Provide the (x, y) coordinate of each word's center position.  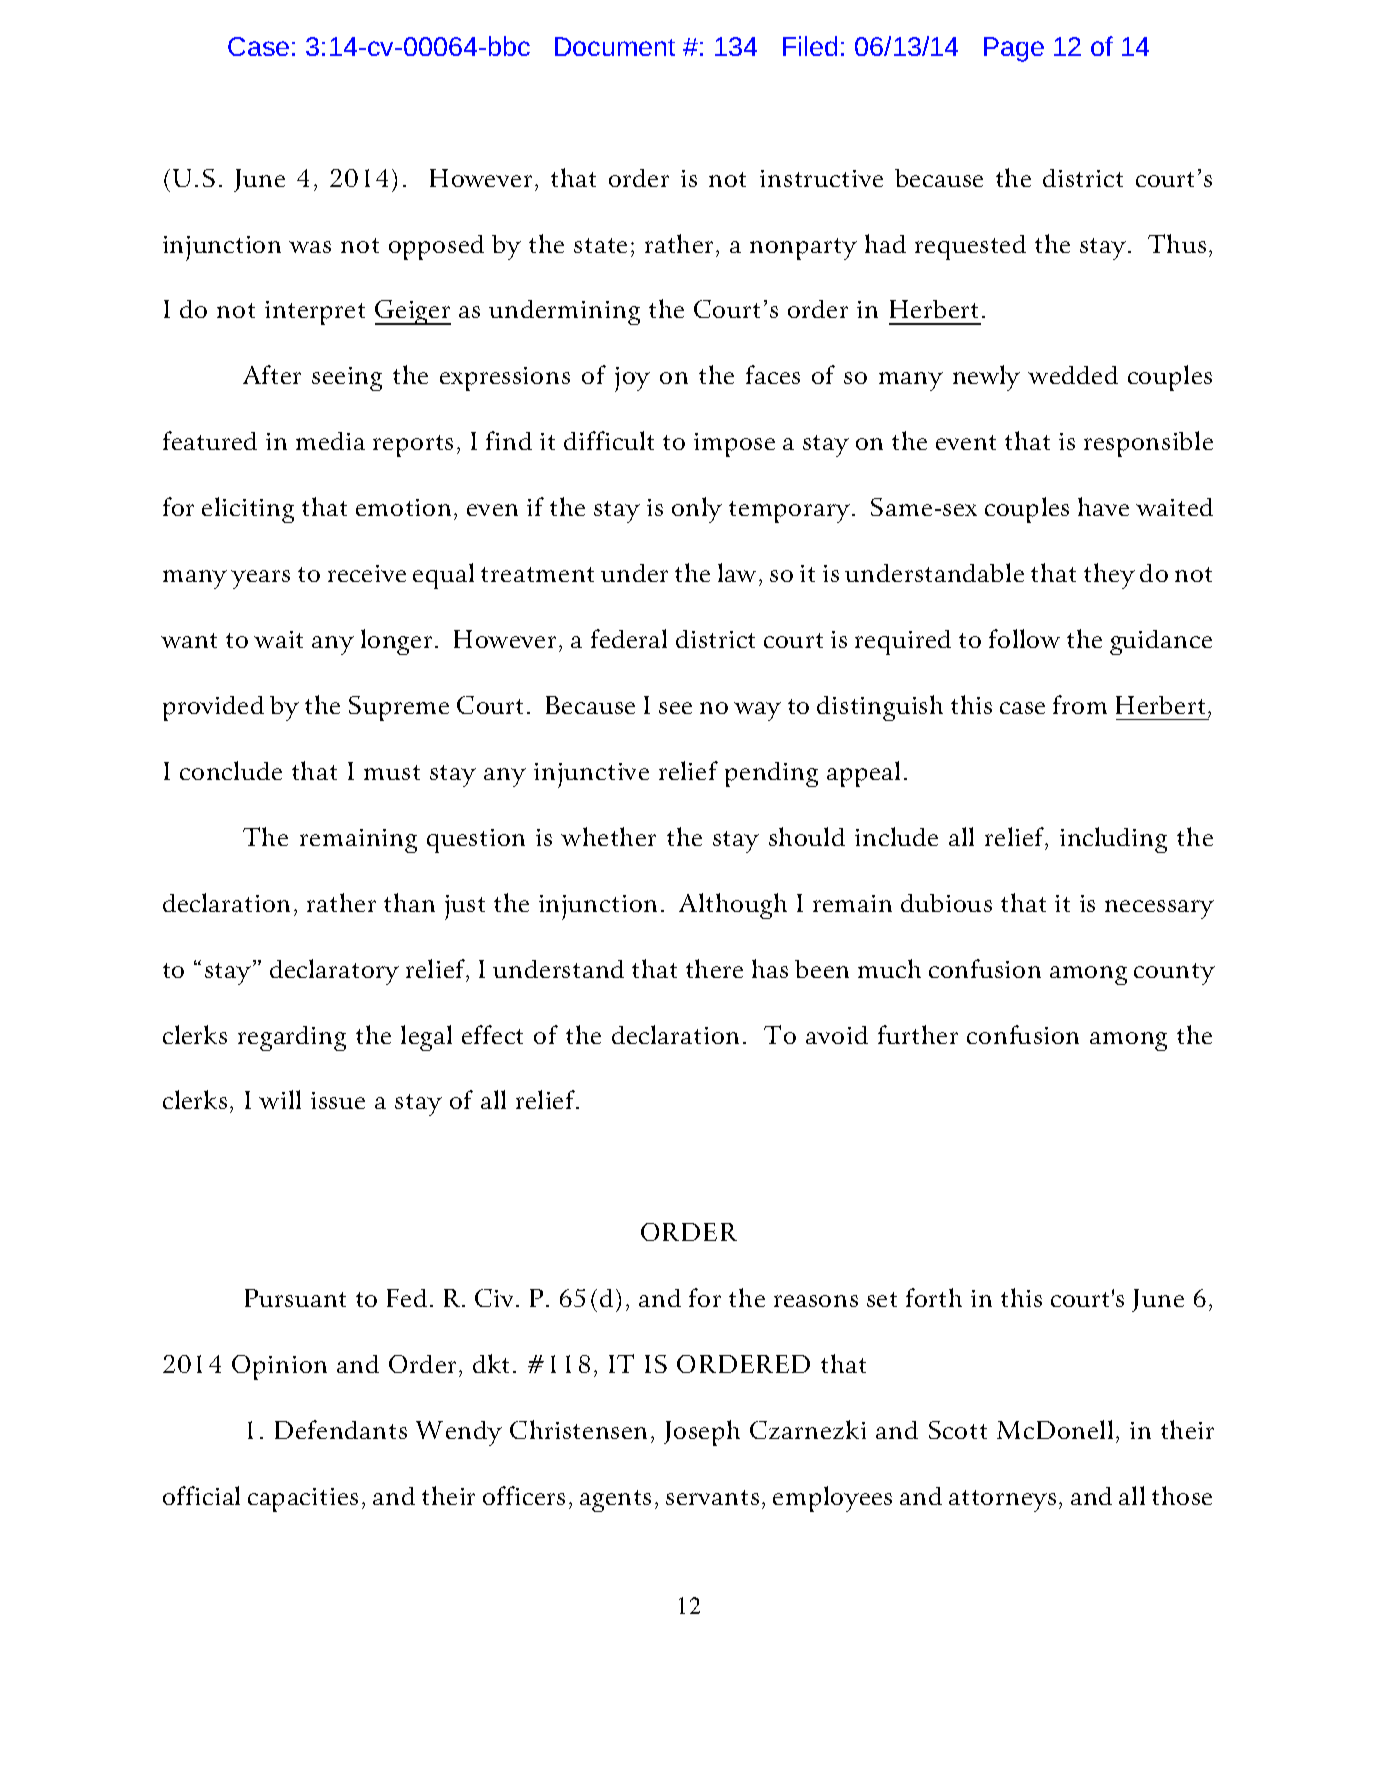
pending (771, 774)
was (310, 247)
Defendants (341, 1429)
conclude (231, 770)
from (1080, 704)
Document (615, 46)
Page (1014, 49)
